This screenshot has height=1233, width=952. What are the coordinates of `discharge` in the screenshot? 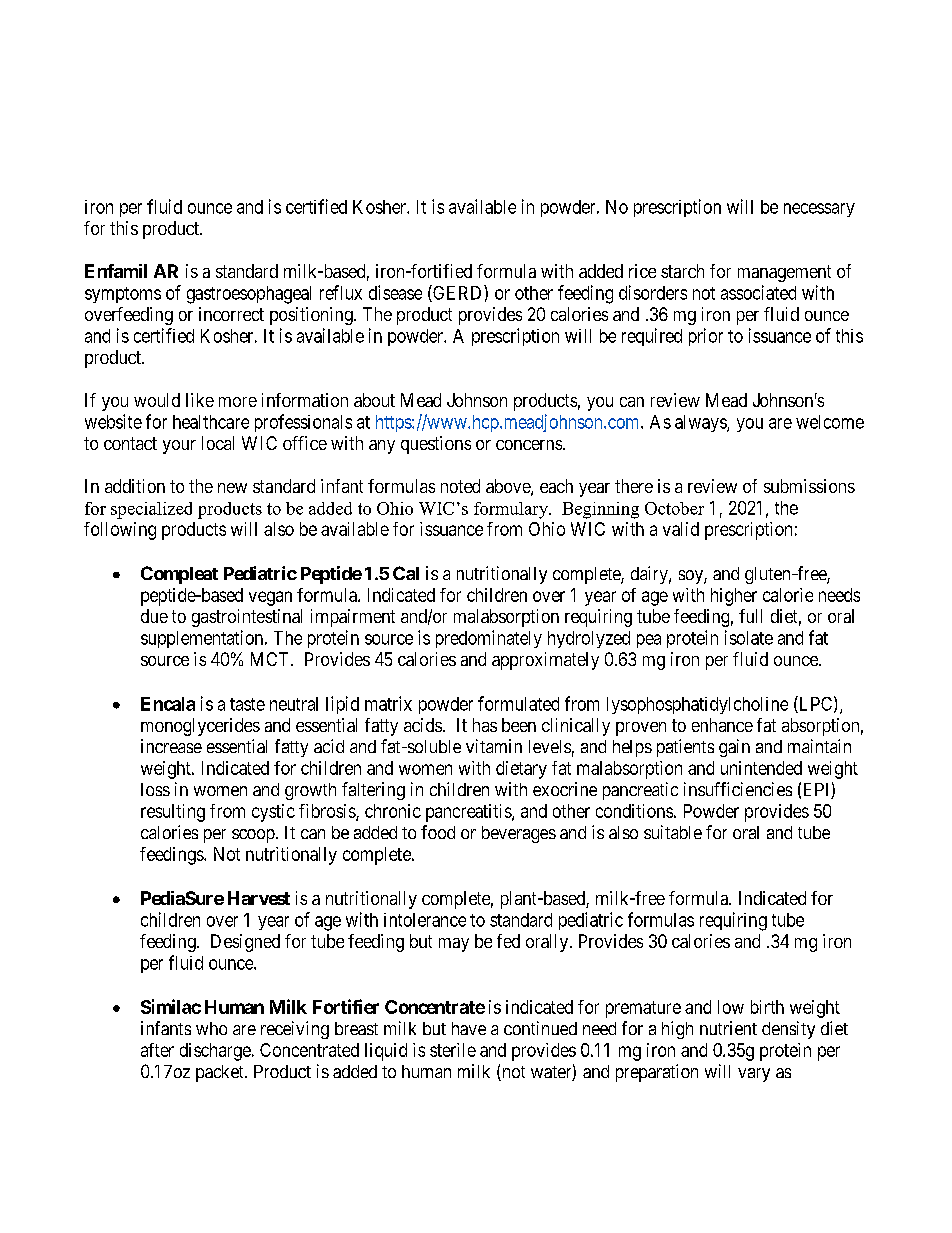 It's located at (215, 1052).
